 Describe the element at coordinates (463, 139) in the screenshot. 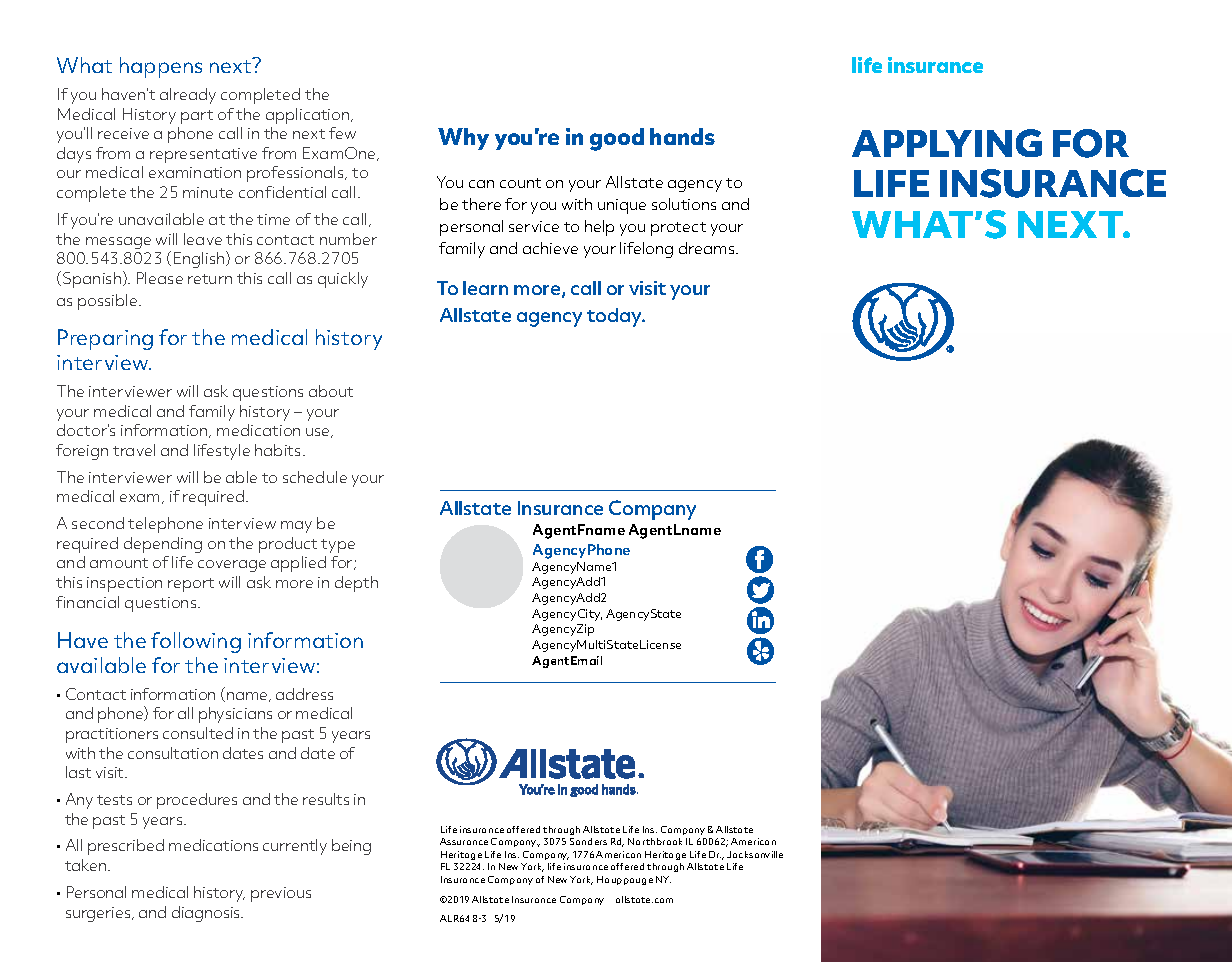

I see `Why` at that location.
